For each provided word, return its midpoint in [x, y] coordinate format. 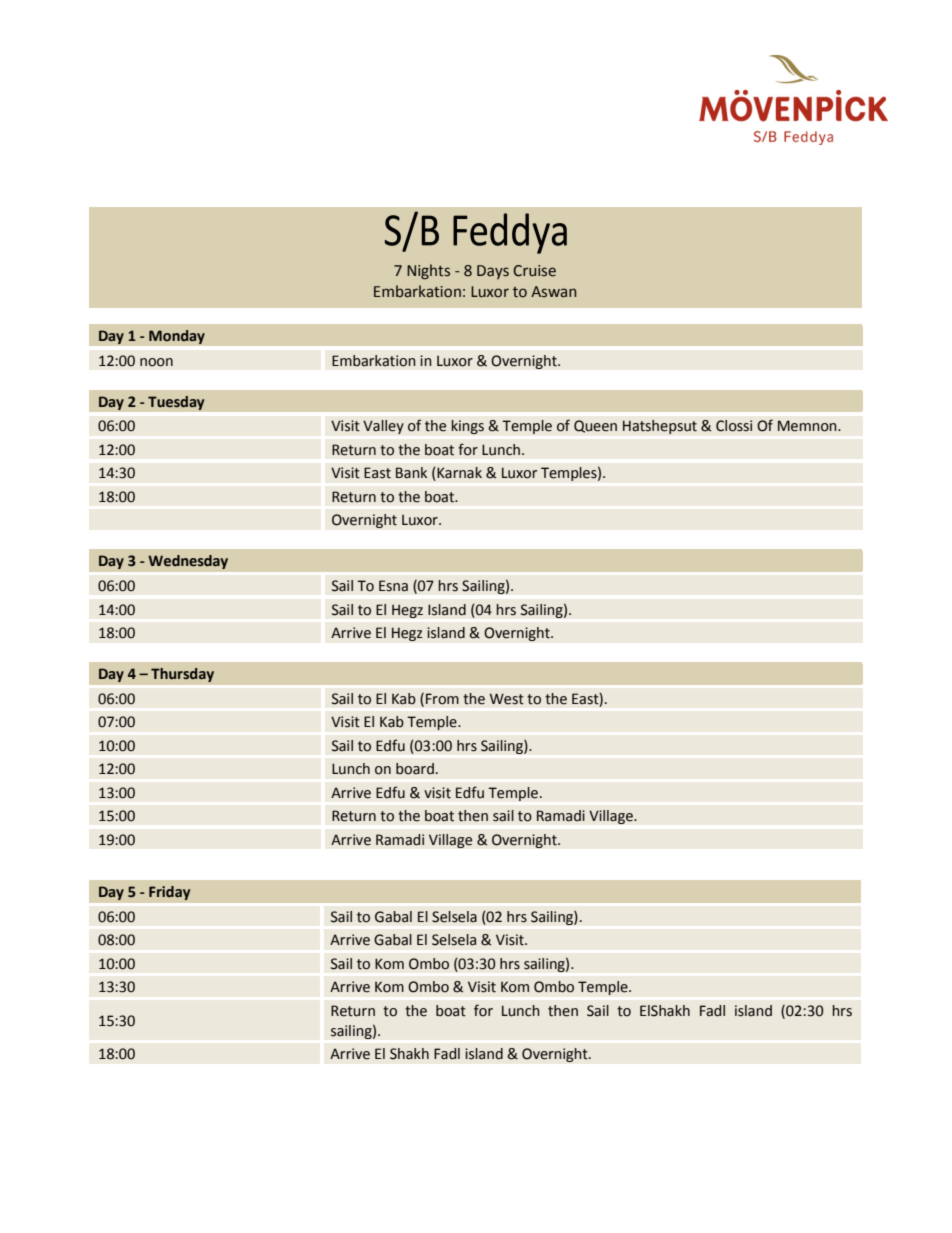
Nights [428, 271]
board [415, 769]
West [507, 699]
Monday [177, 337]
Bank [411, 473]
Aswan [553, 292]
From [442, 699]
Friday [169, 893]
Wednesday [188, 562]
